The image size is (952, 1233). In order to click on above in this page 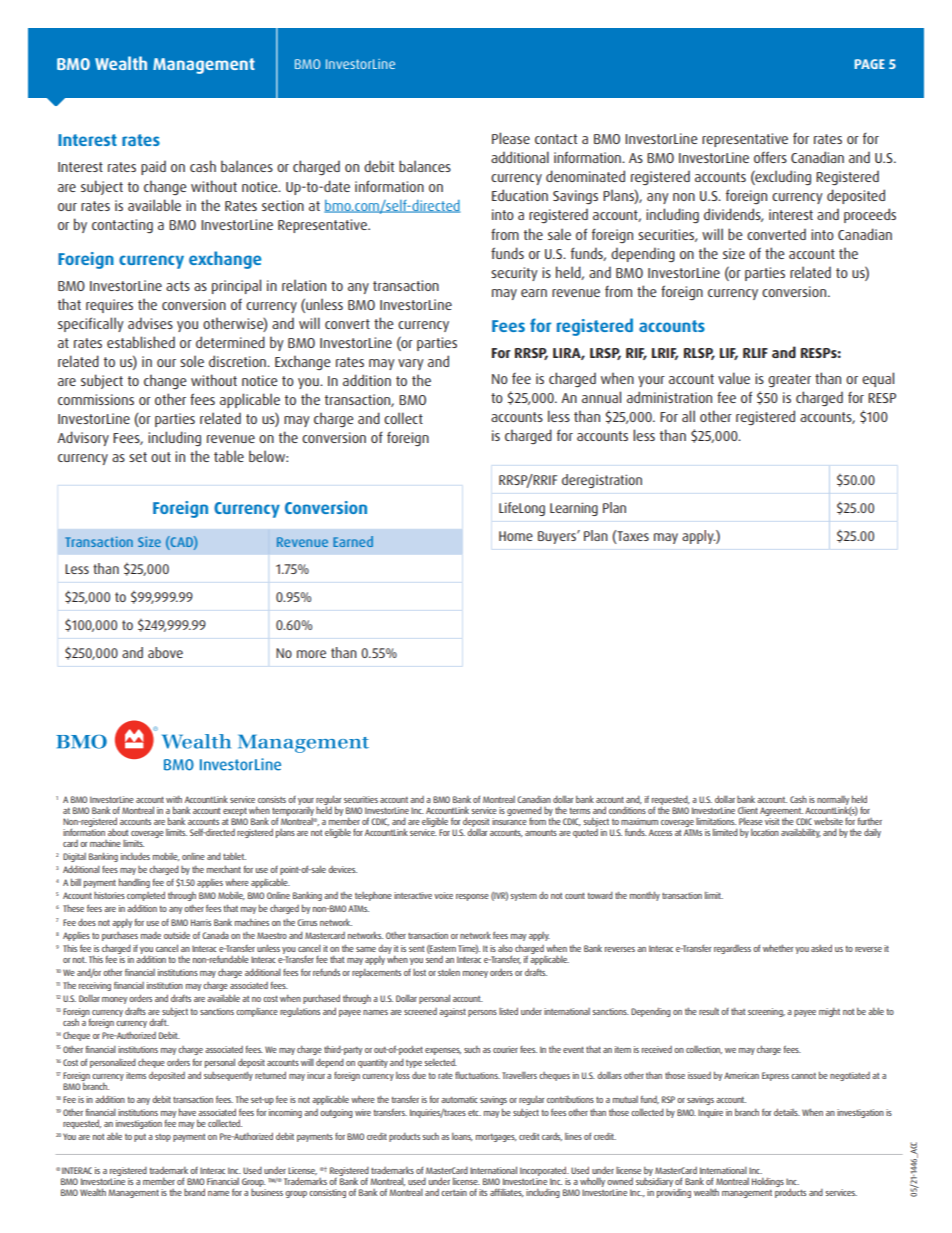, I will do `click(165, 652)`.
